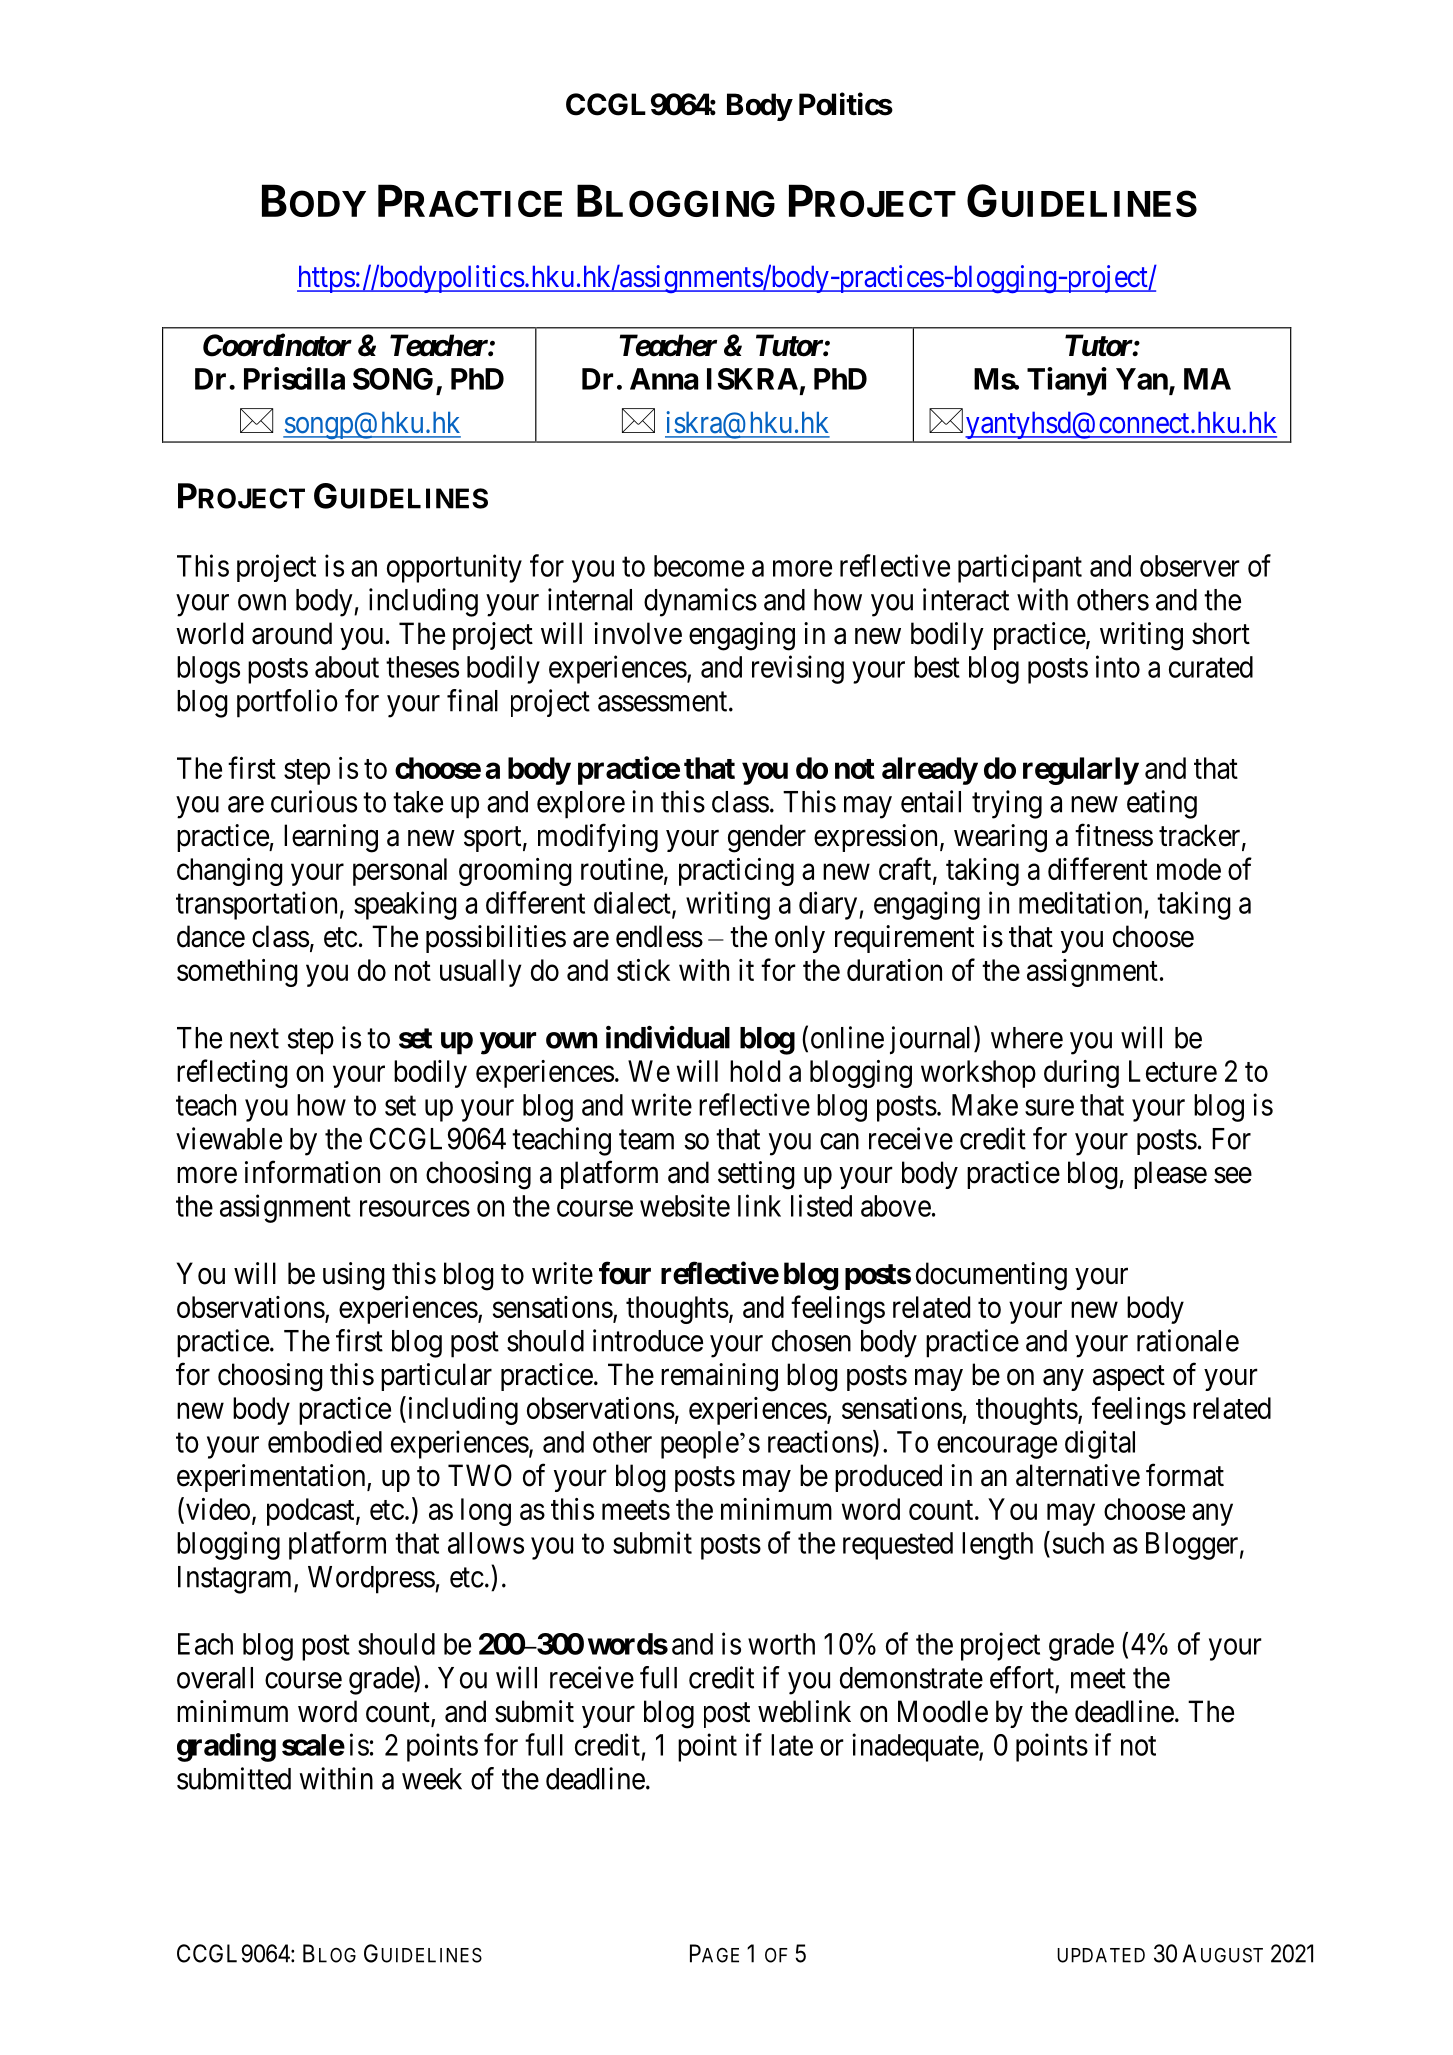 This image has height=2055, width=1453. I want to click on aspect, so click(1129, 1378).
